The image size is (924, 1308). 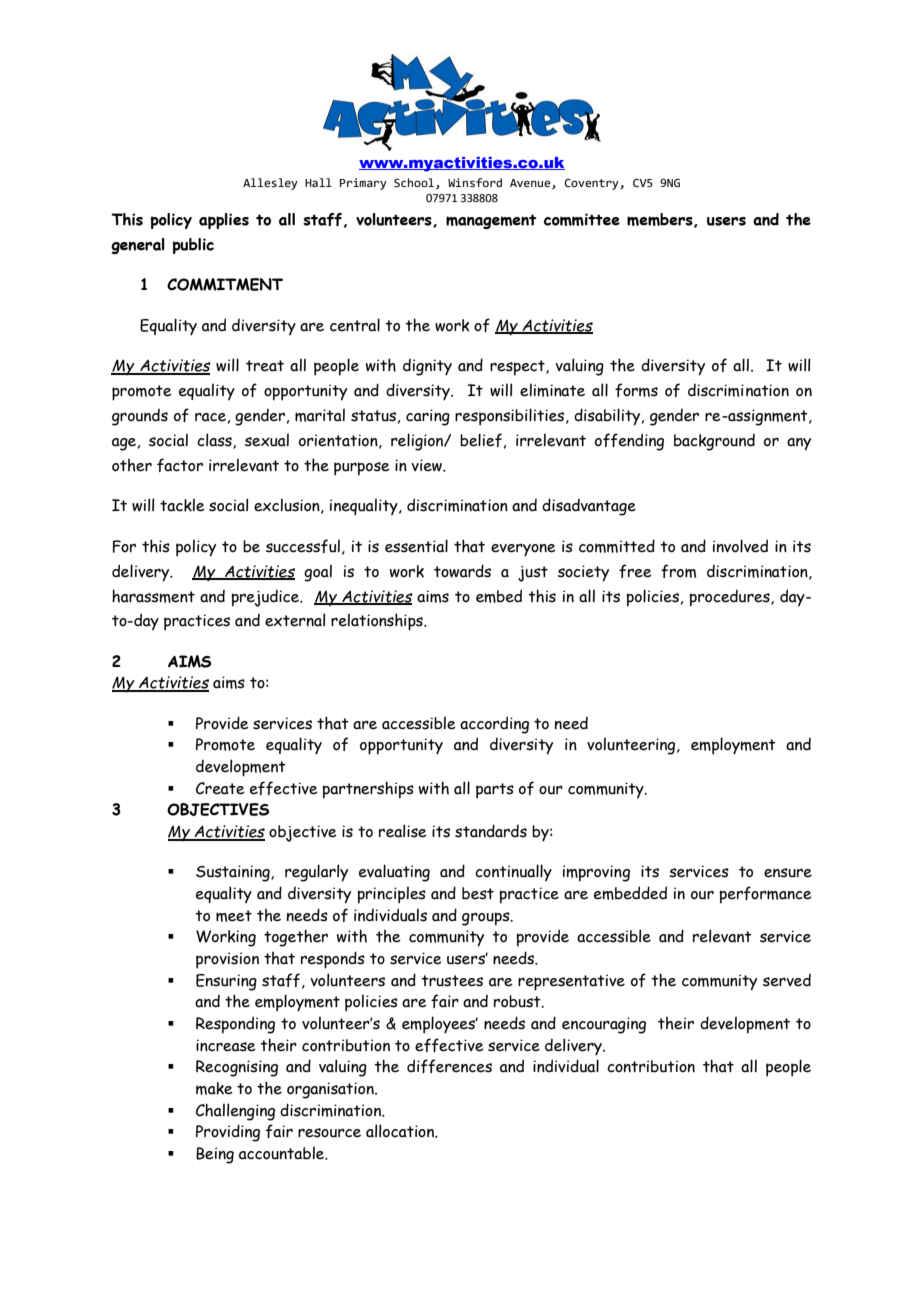 What do you see at coordinates (731, 598) in the screenshot?
I see `procedures` at bounding box center [731, 598].
